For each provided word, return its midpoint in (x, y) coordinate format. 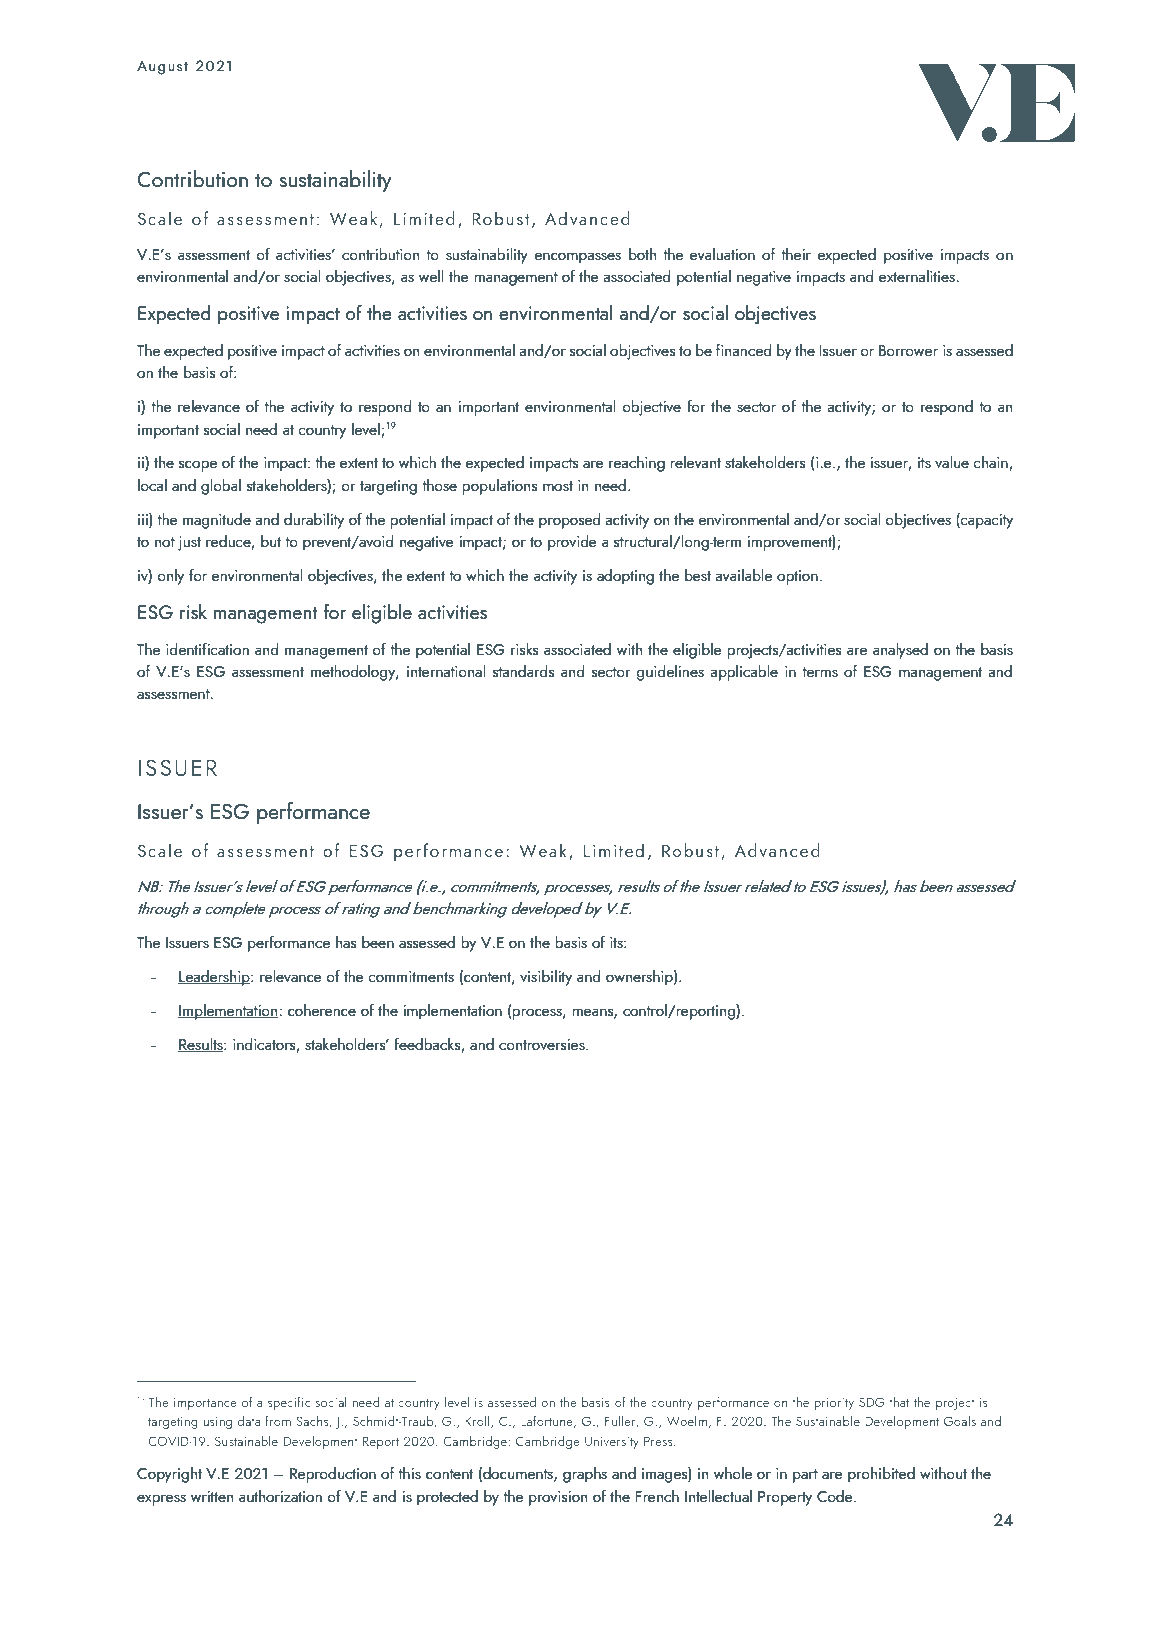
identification (207, 648)
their (796, 254)
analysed (900, 651)
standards (523, 671)
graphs (585, 1475)
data (249, 1420)
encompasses (577, 258)
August (162, 68)
